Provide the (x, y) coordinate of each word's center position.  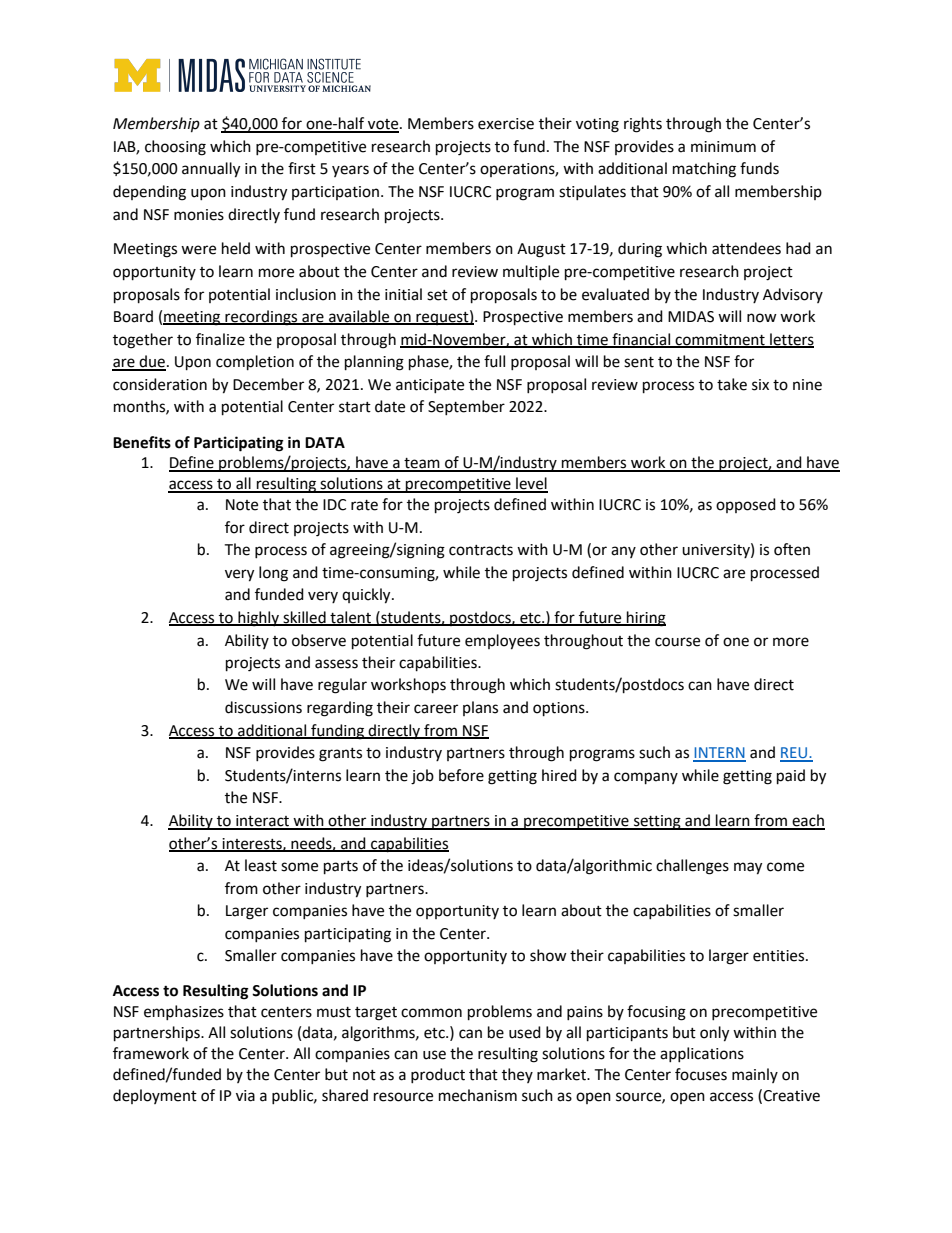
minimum (723, 147)
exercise (506, 124)
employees (502, 642)
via (245, 1096)
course (677, 642)
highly (258, 619)
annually (211, 170)
